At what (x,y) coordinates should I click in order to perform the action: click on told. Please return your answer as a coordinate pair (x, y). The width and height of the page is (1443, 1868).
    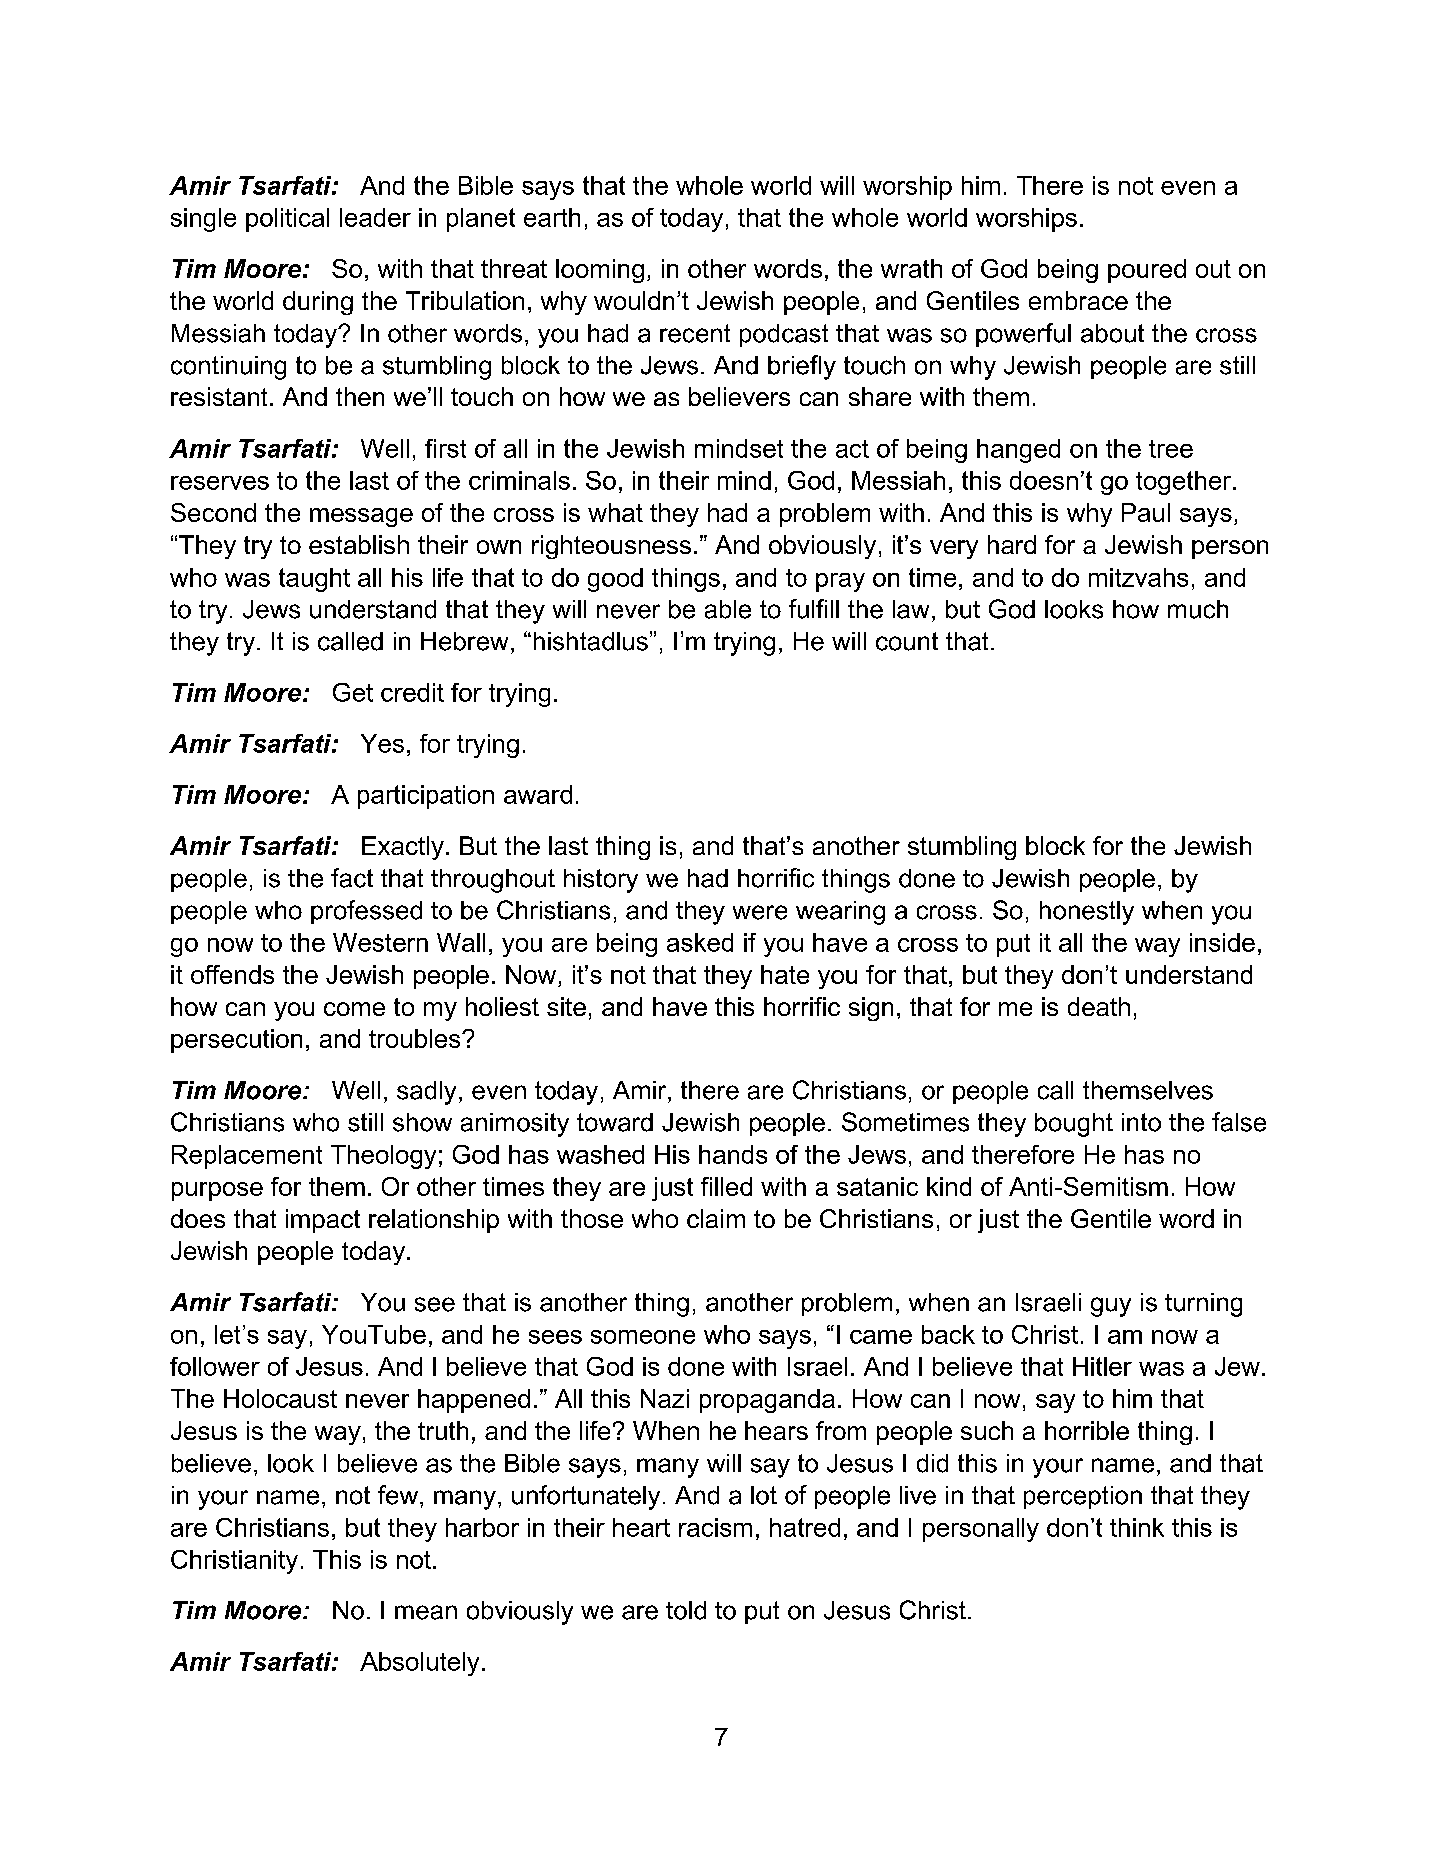
    Looking at the image, I should click on (686, 1610).
